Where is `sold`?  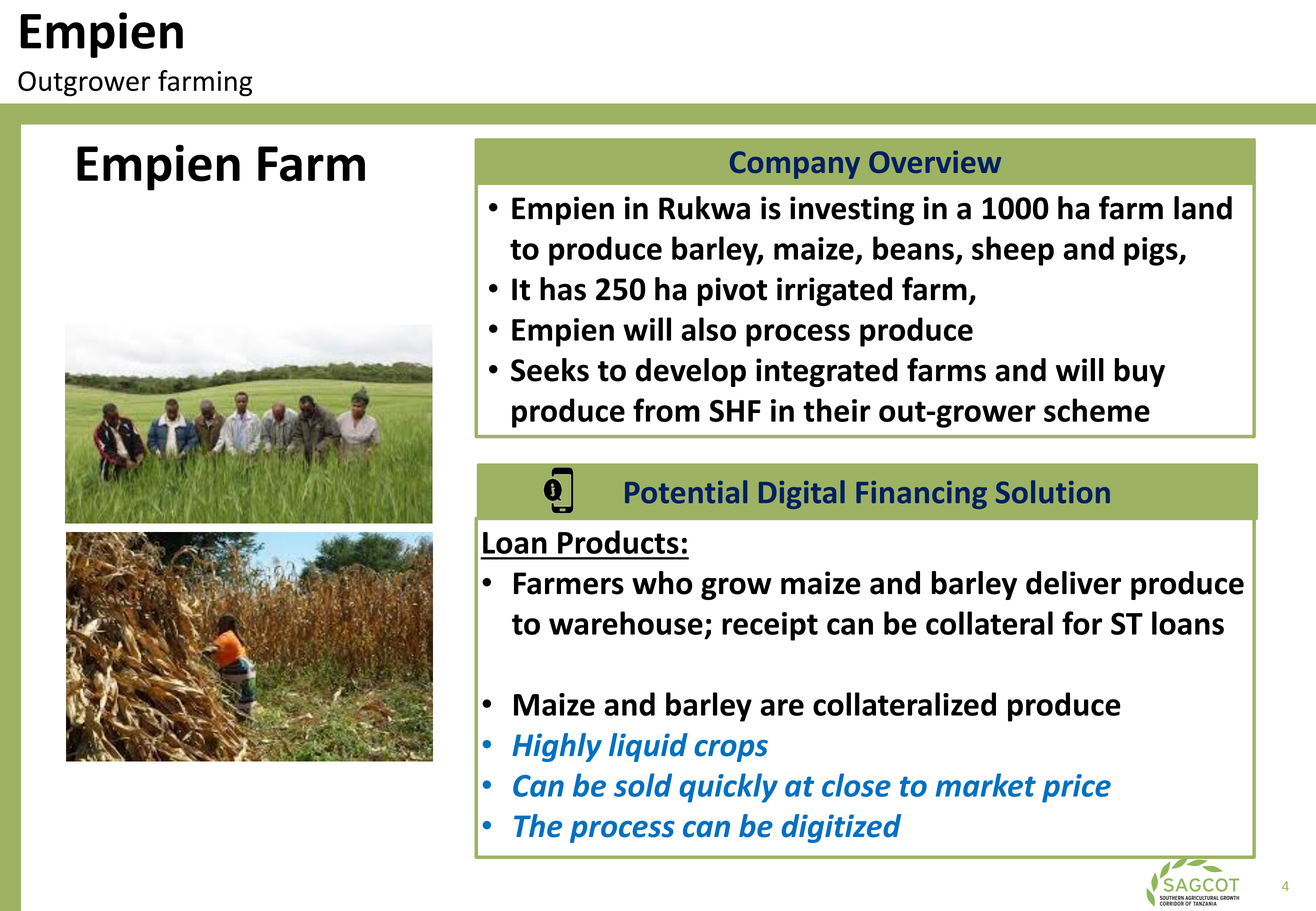 sold is located at coordinates (643, 785).
